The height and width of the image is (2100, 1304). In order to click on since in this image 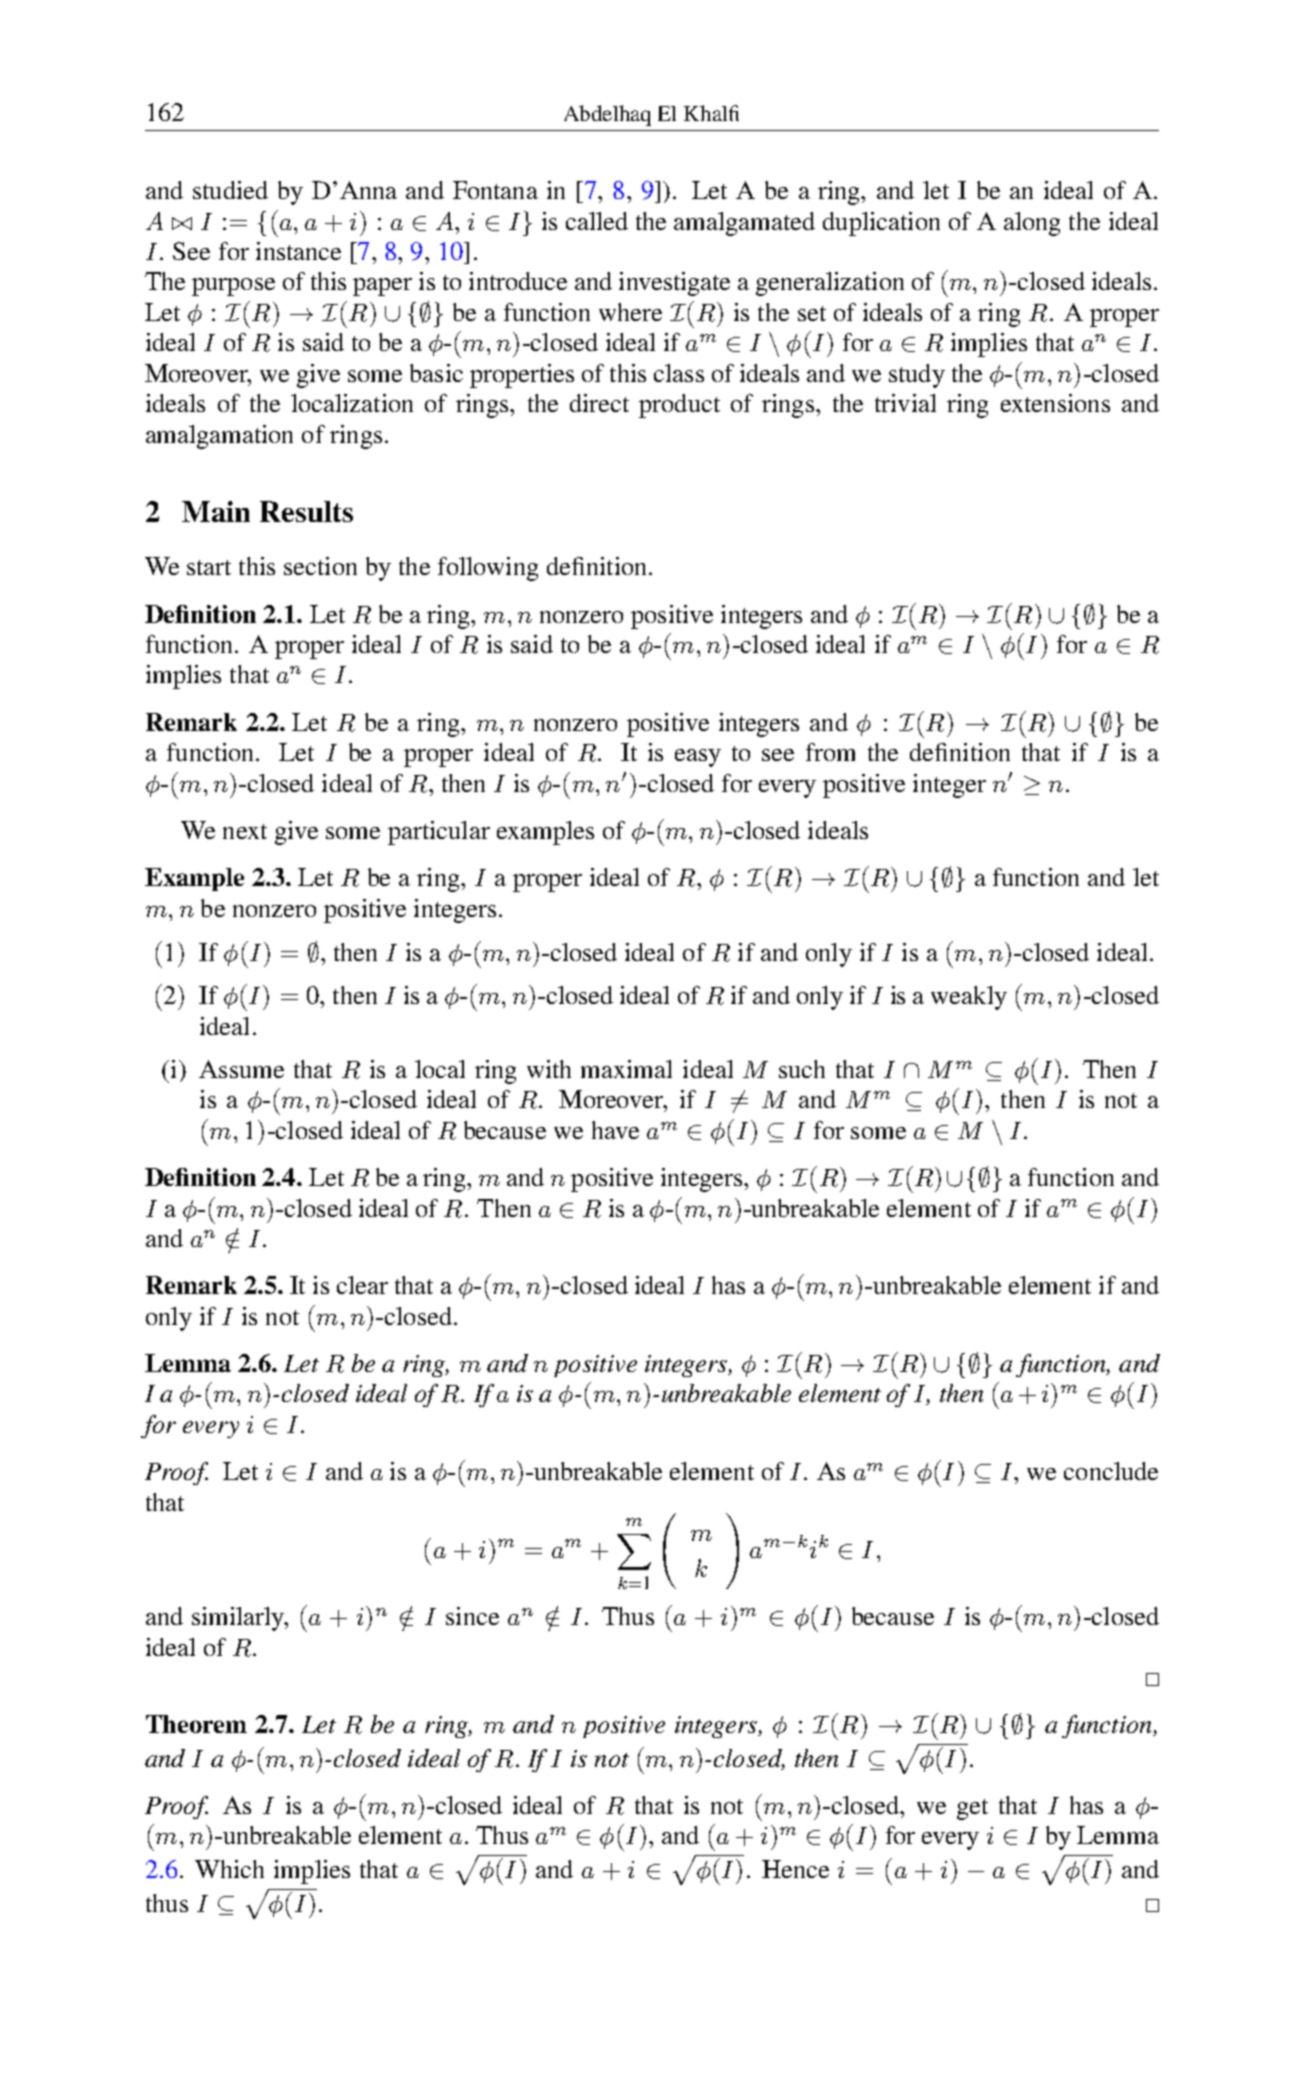, I will do `click(472, 1616)`.
